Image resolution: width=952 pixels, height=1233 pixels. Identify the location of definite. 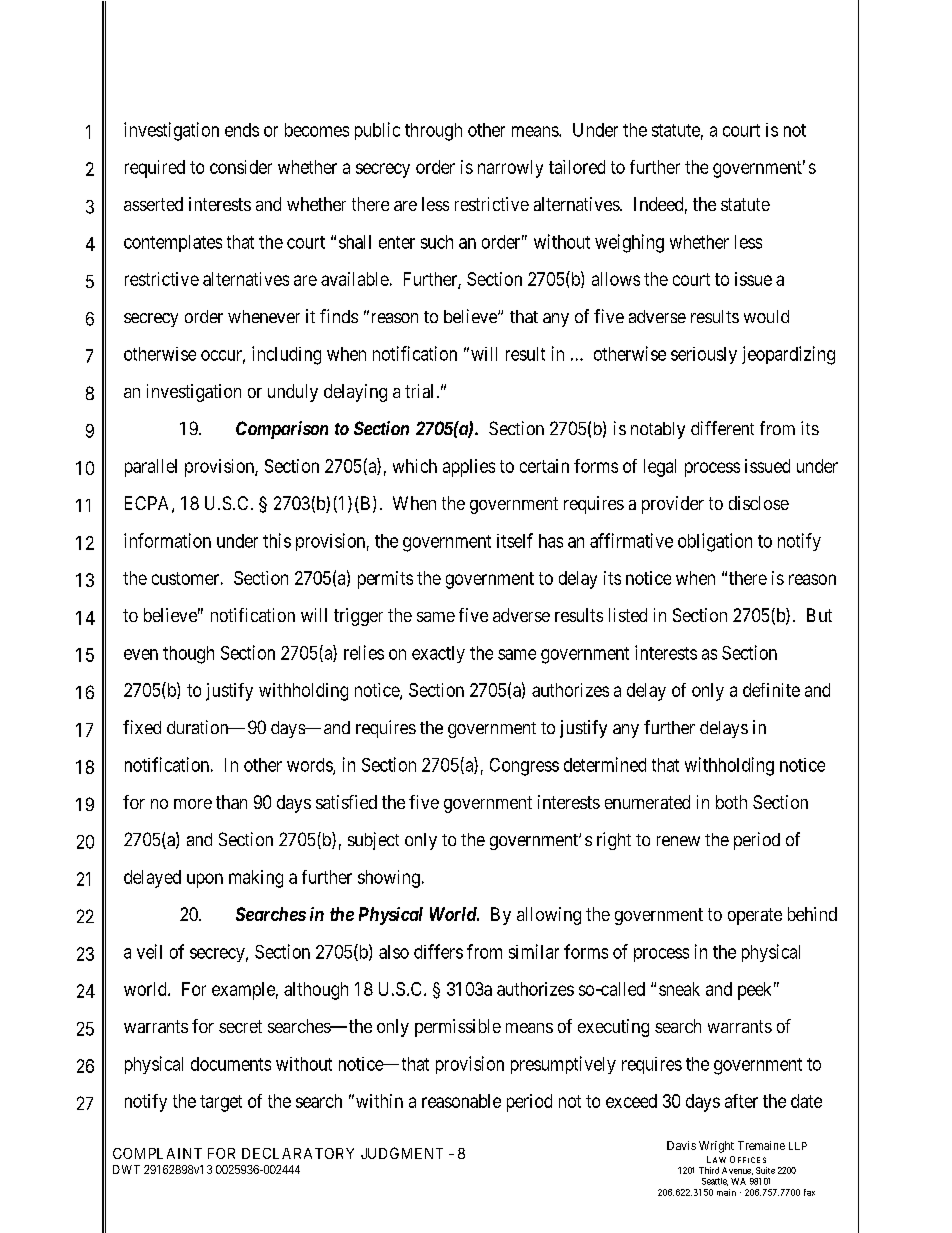
(771, 690).
